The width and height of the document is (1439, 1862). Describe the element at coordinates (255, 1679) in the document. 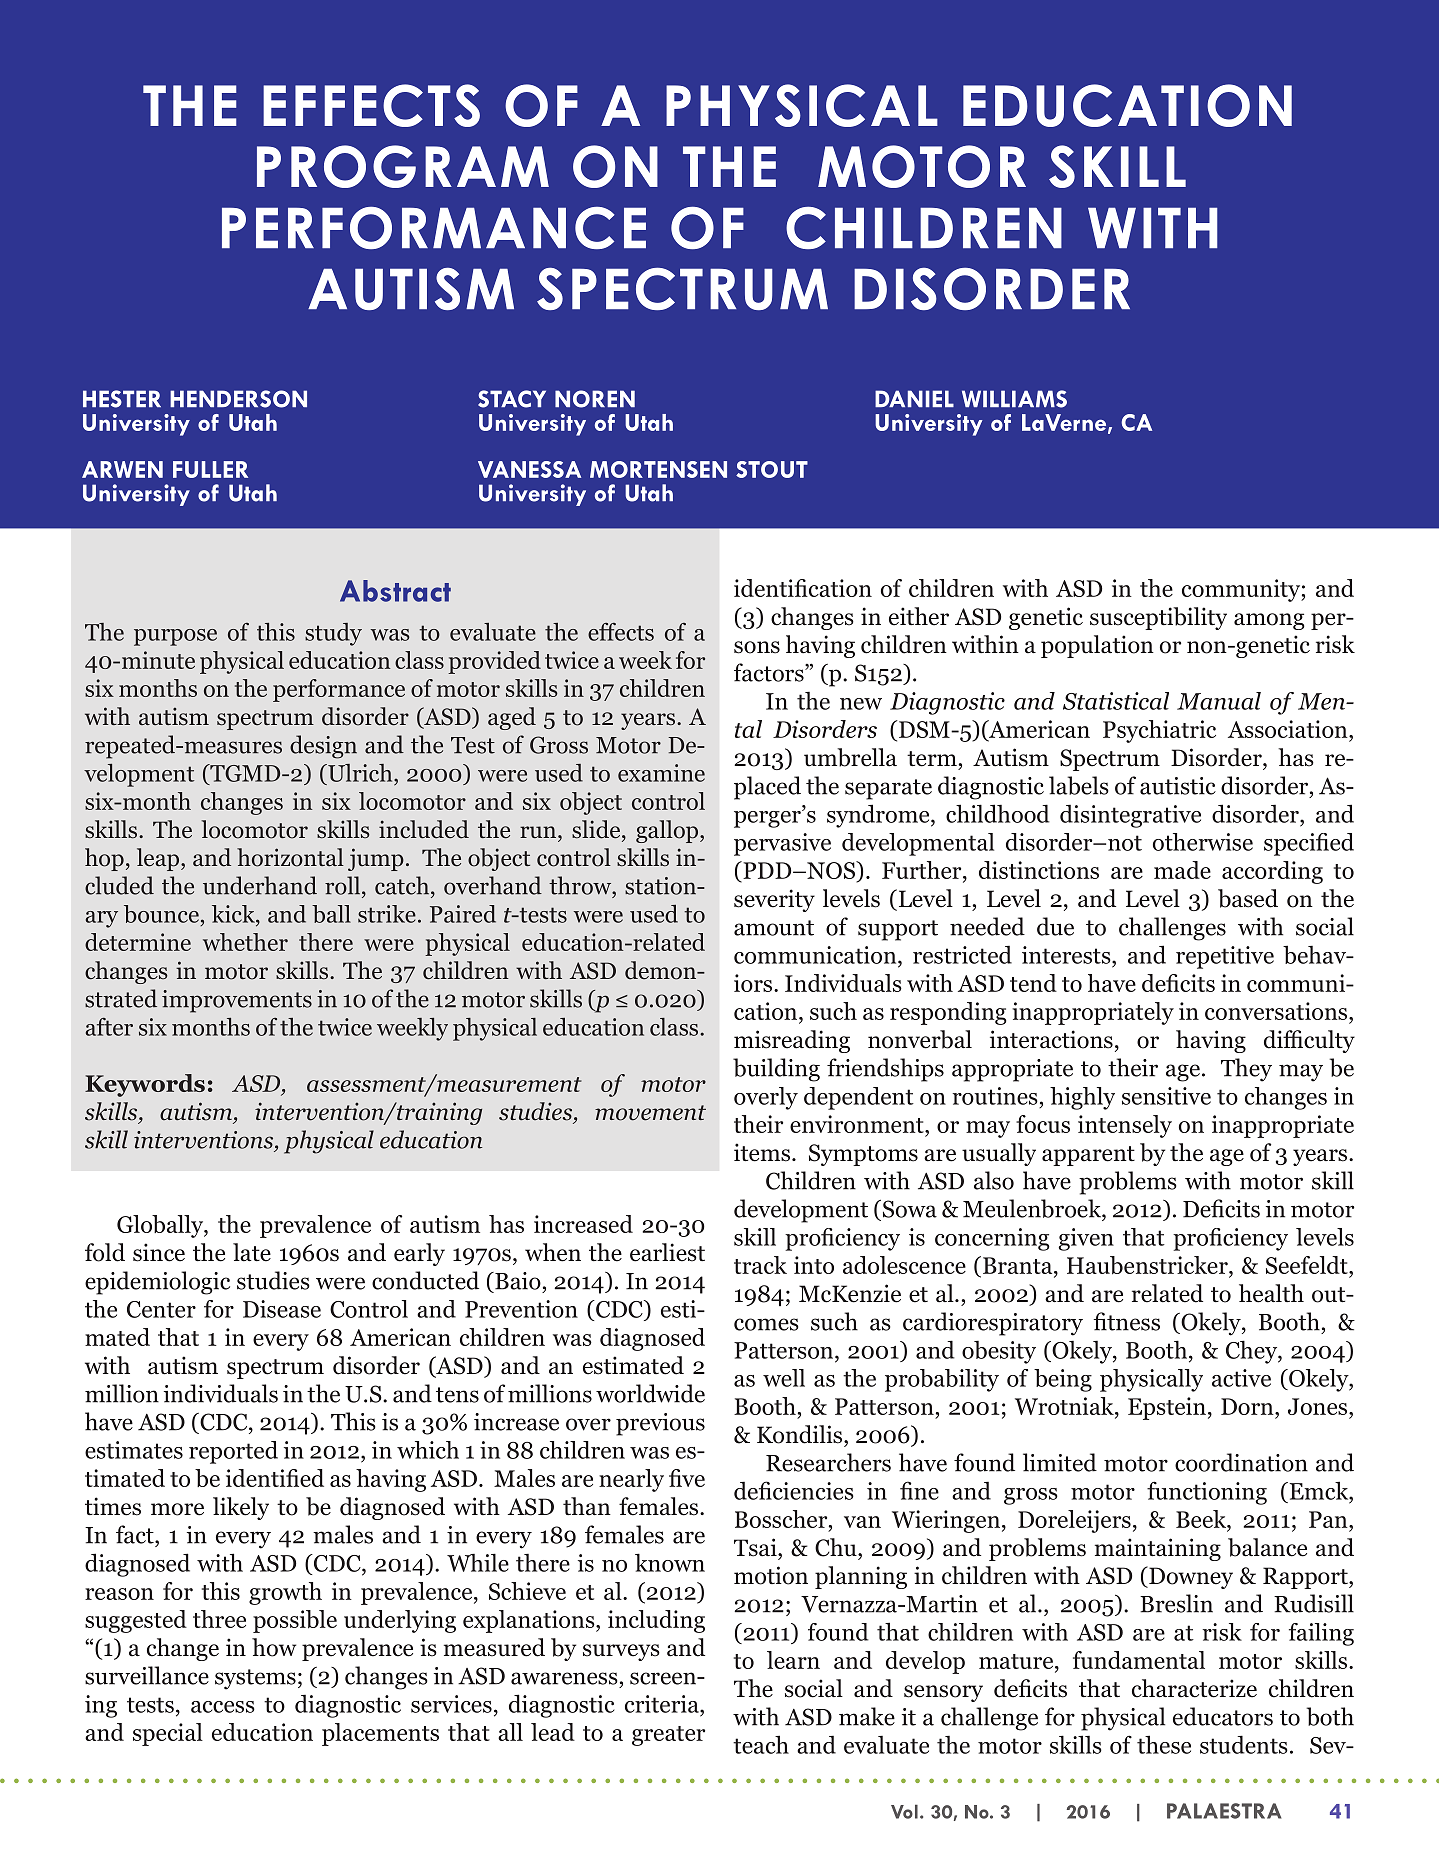

I see `systems` at that location.
